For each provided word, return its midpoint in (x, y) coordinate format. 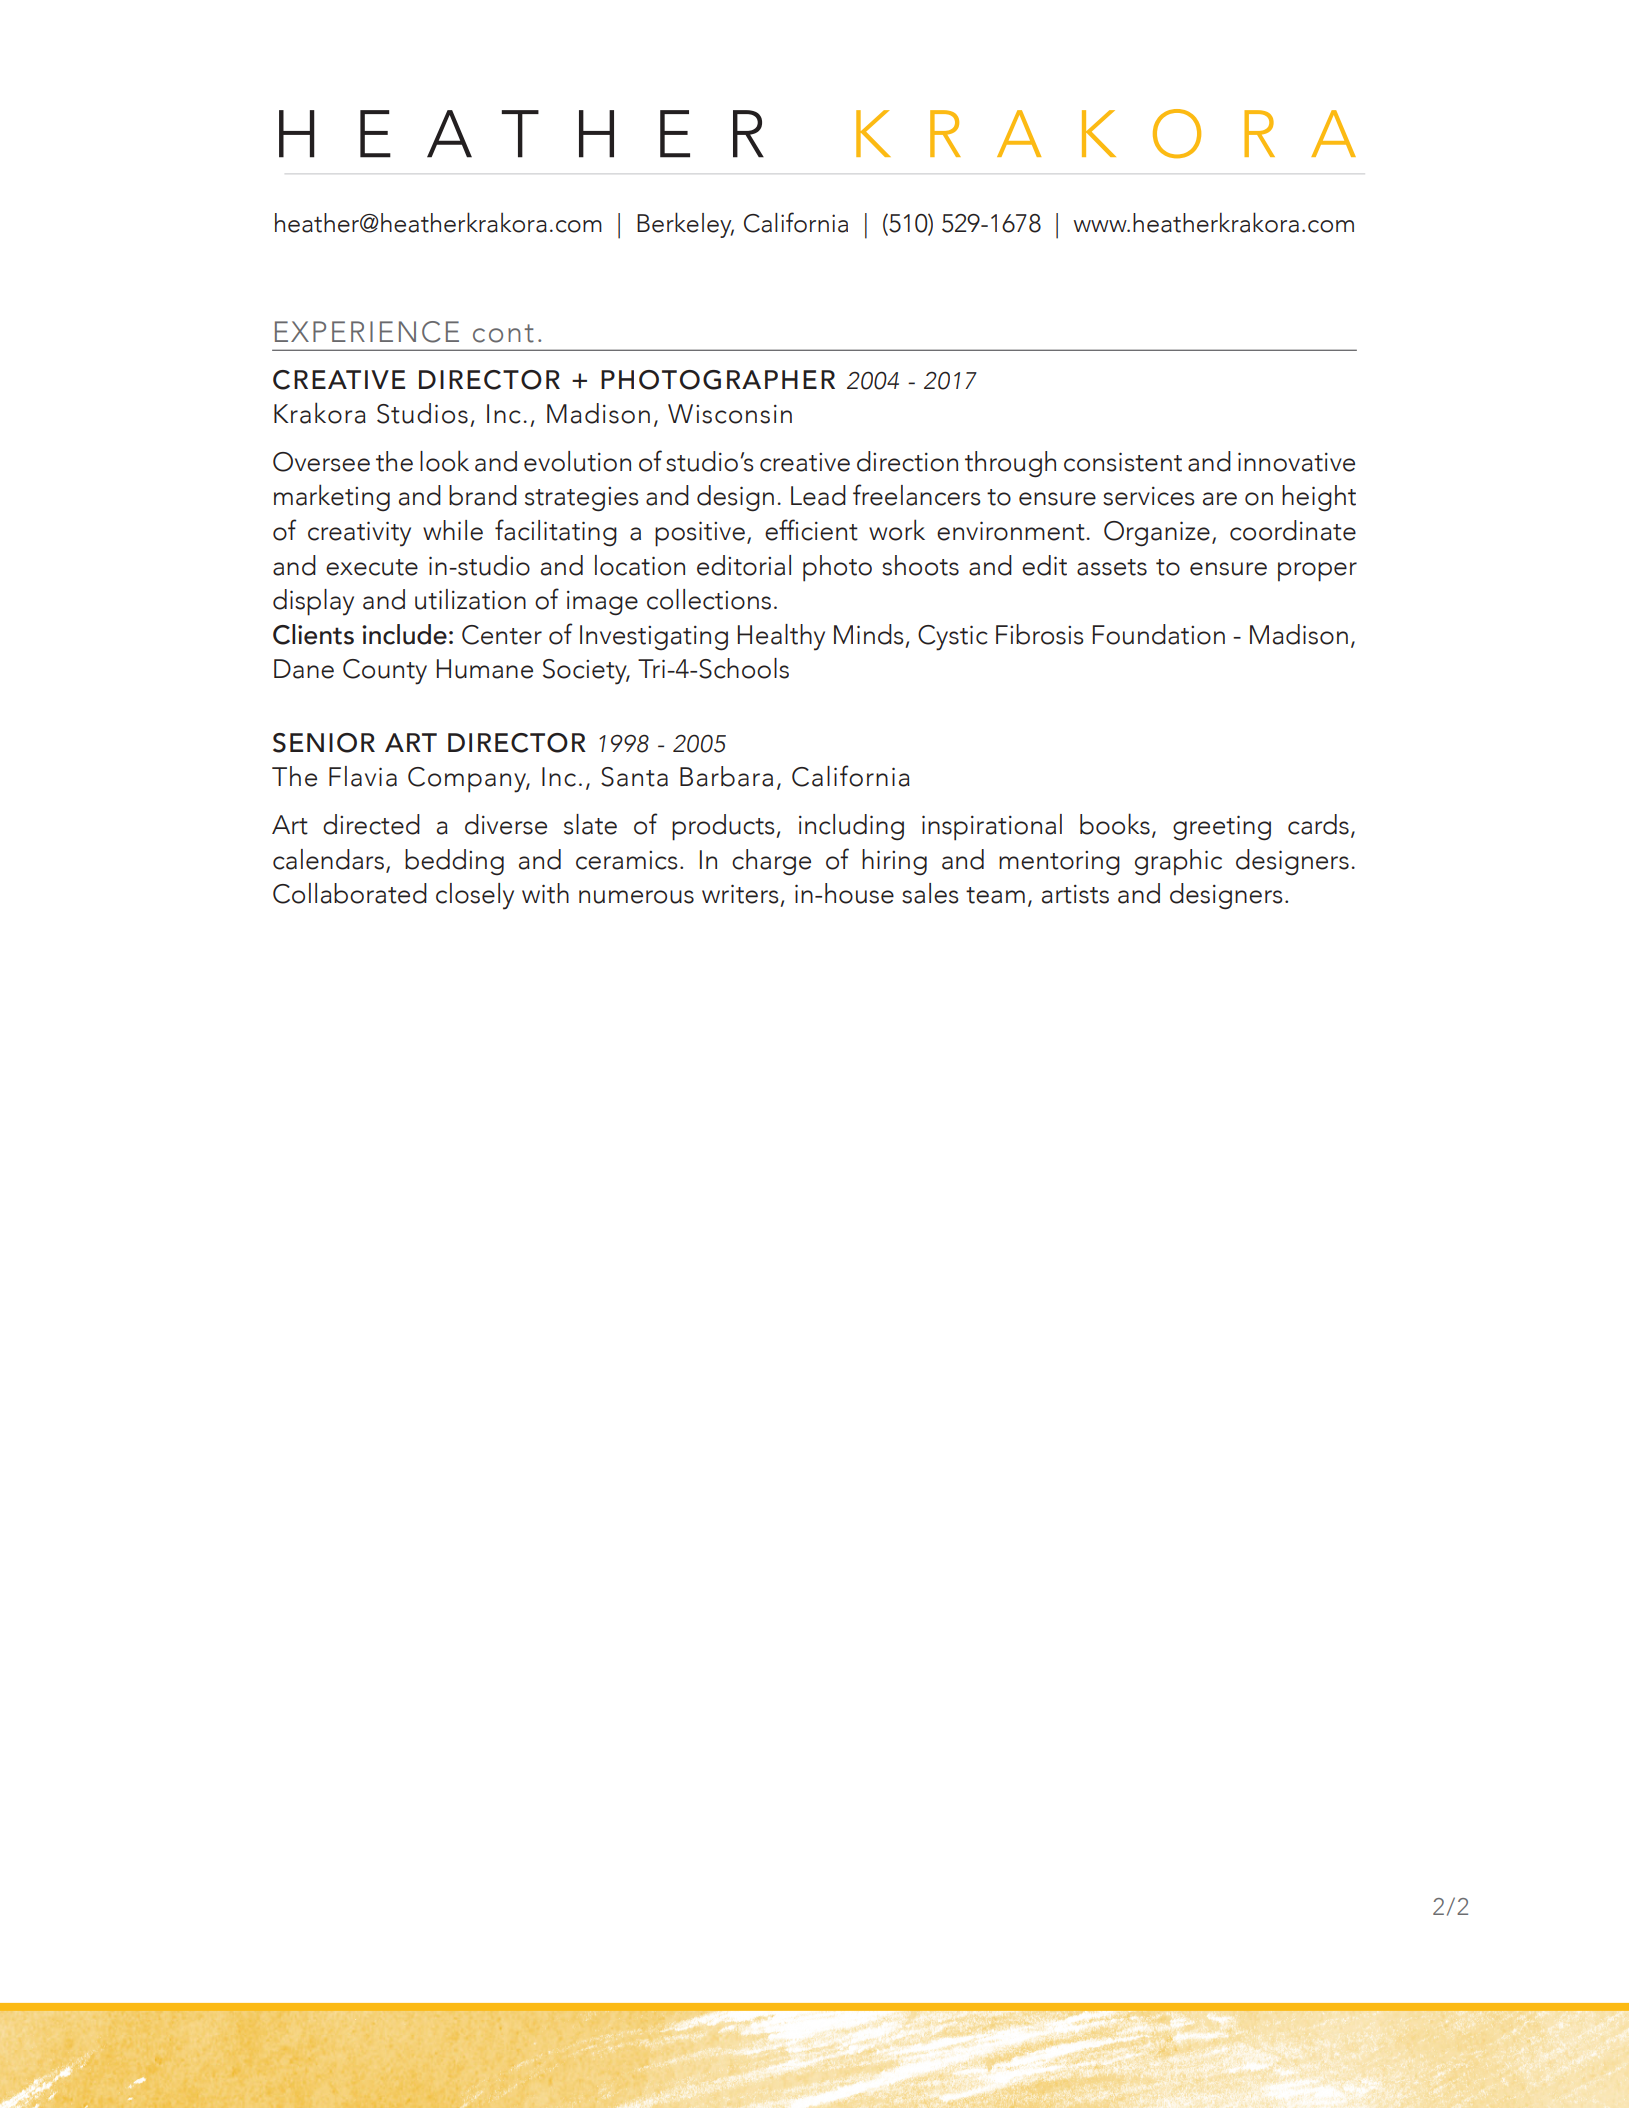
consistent (1123, 462)
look (444, 461)
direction (907, 461)
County (385, 672)
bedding (454, 862)
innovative (1296, 462)
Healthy (781, 637)
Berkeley (685, 225)
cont (503, 333)
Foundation (1159, 634)
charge (771, 862)
